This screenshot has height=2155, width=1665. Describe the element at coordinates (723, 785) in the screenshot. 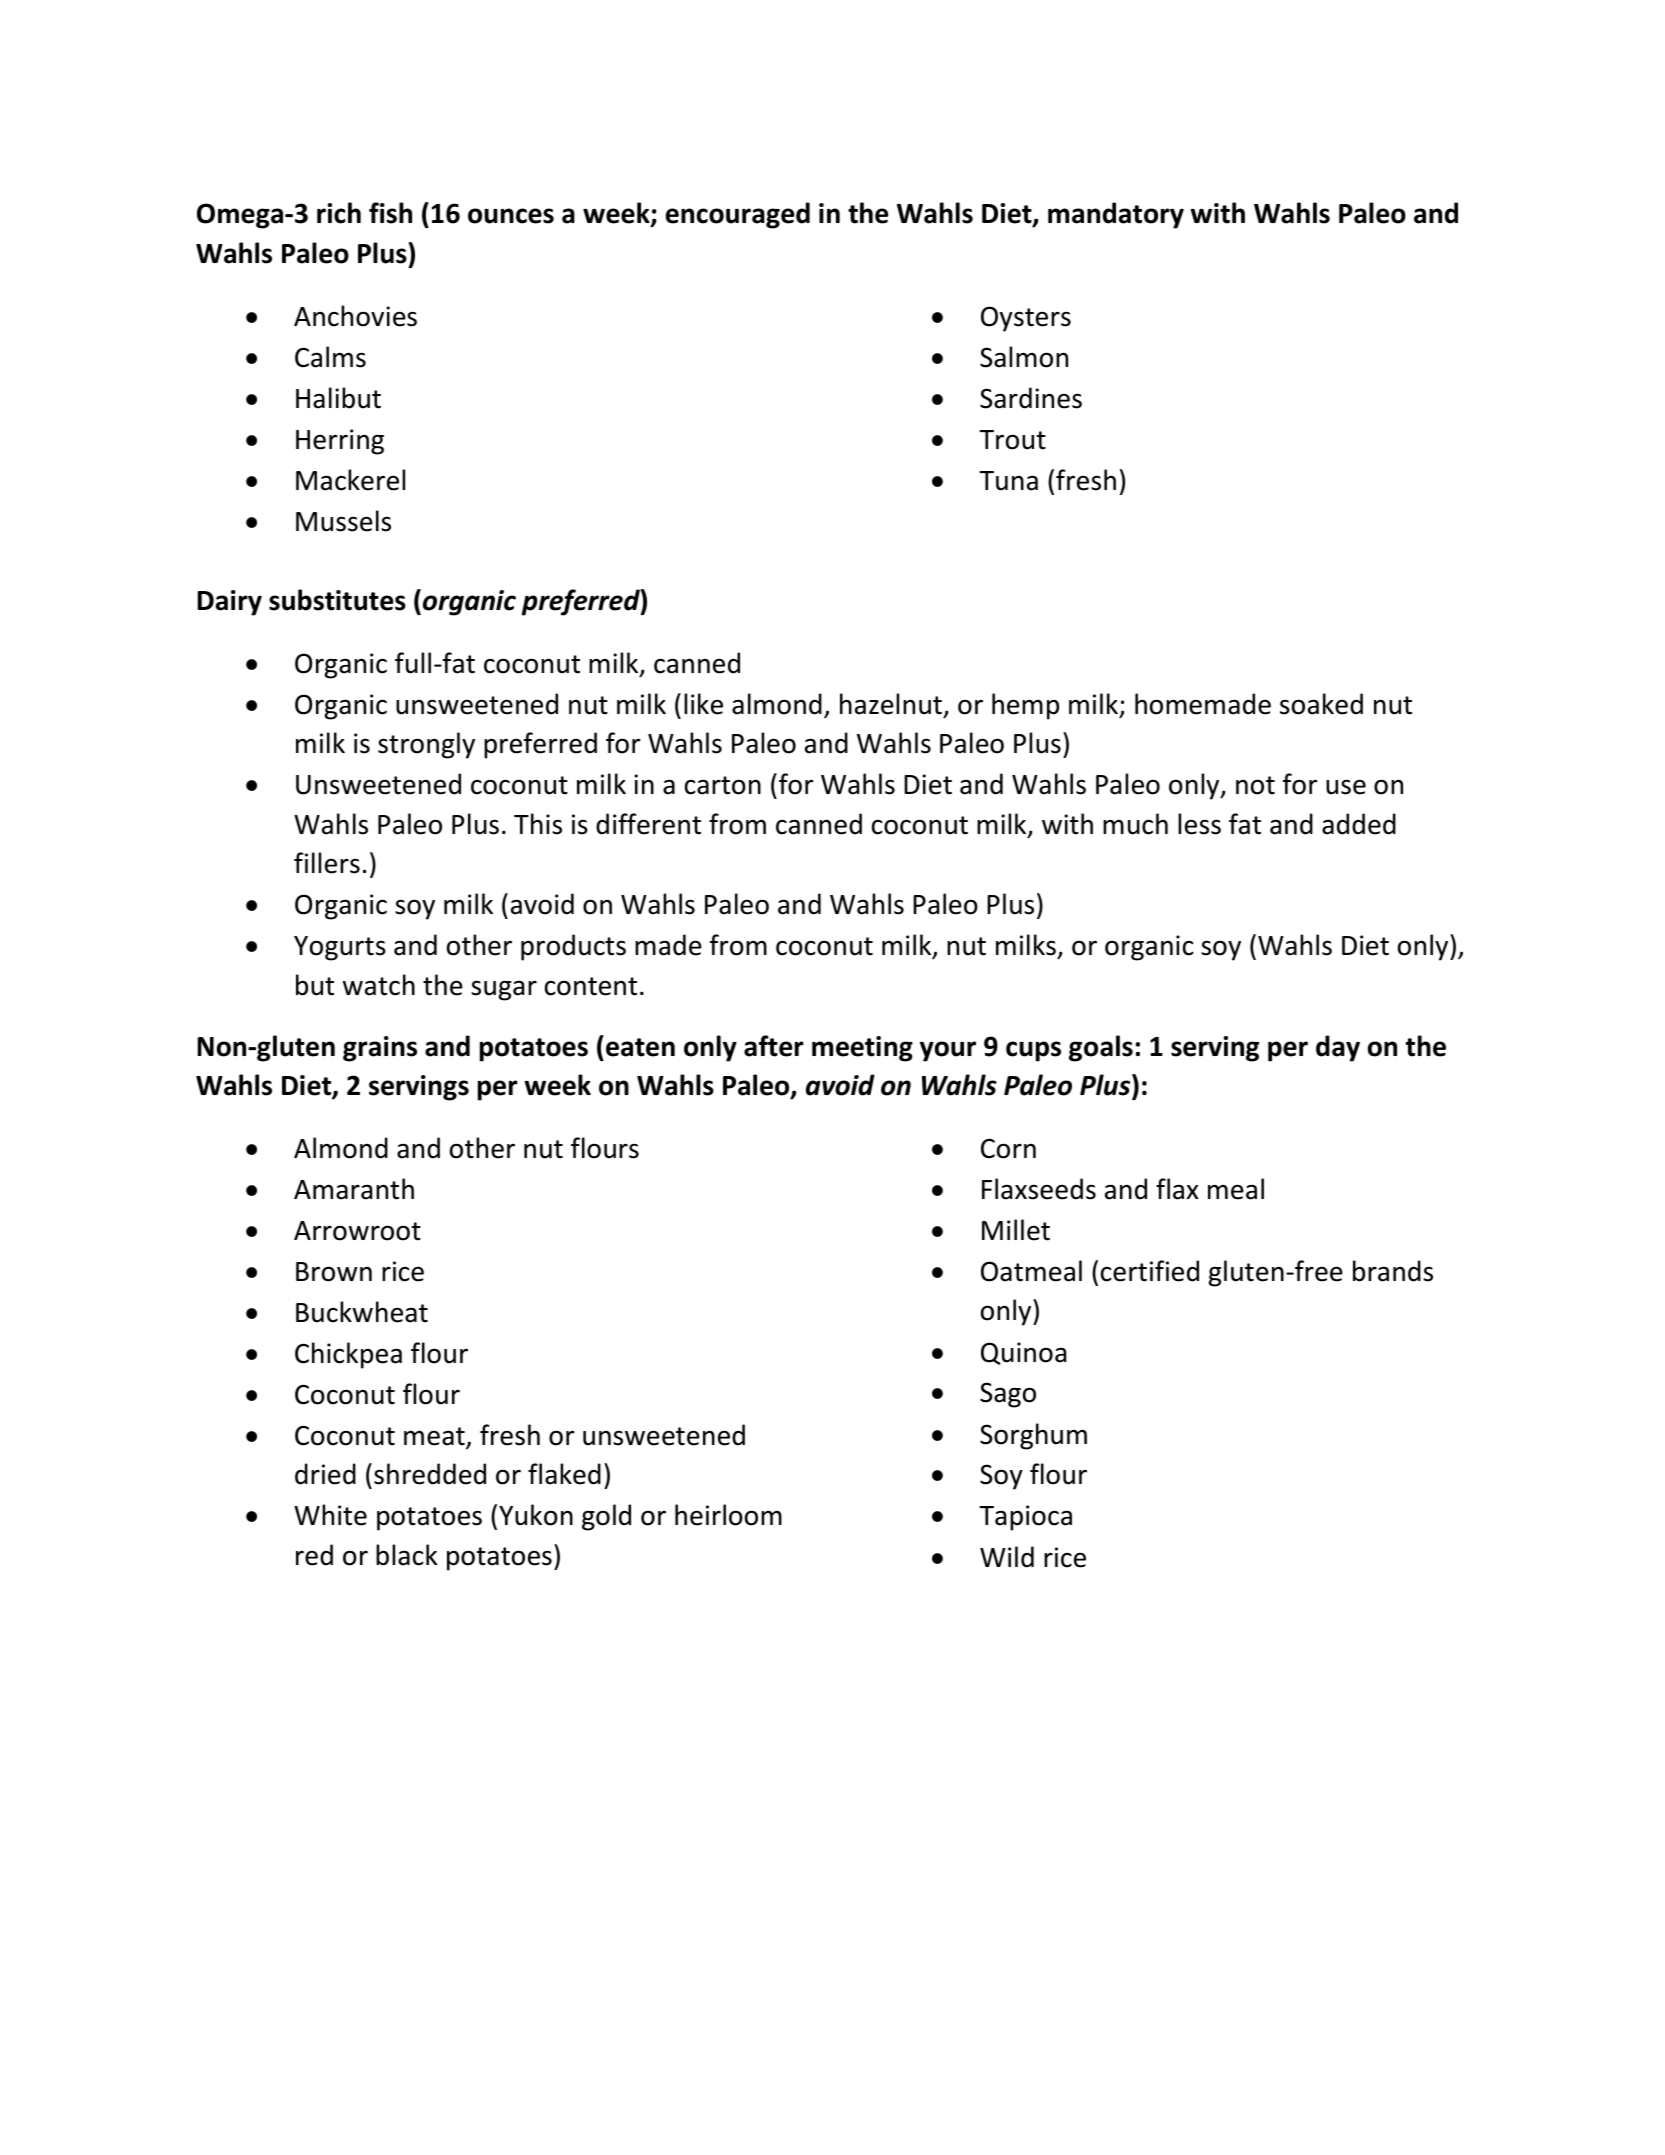

I see `carton` at that location.
